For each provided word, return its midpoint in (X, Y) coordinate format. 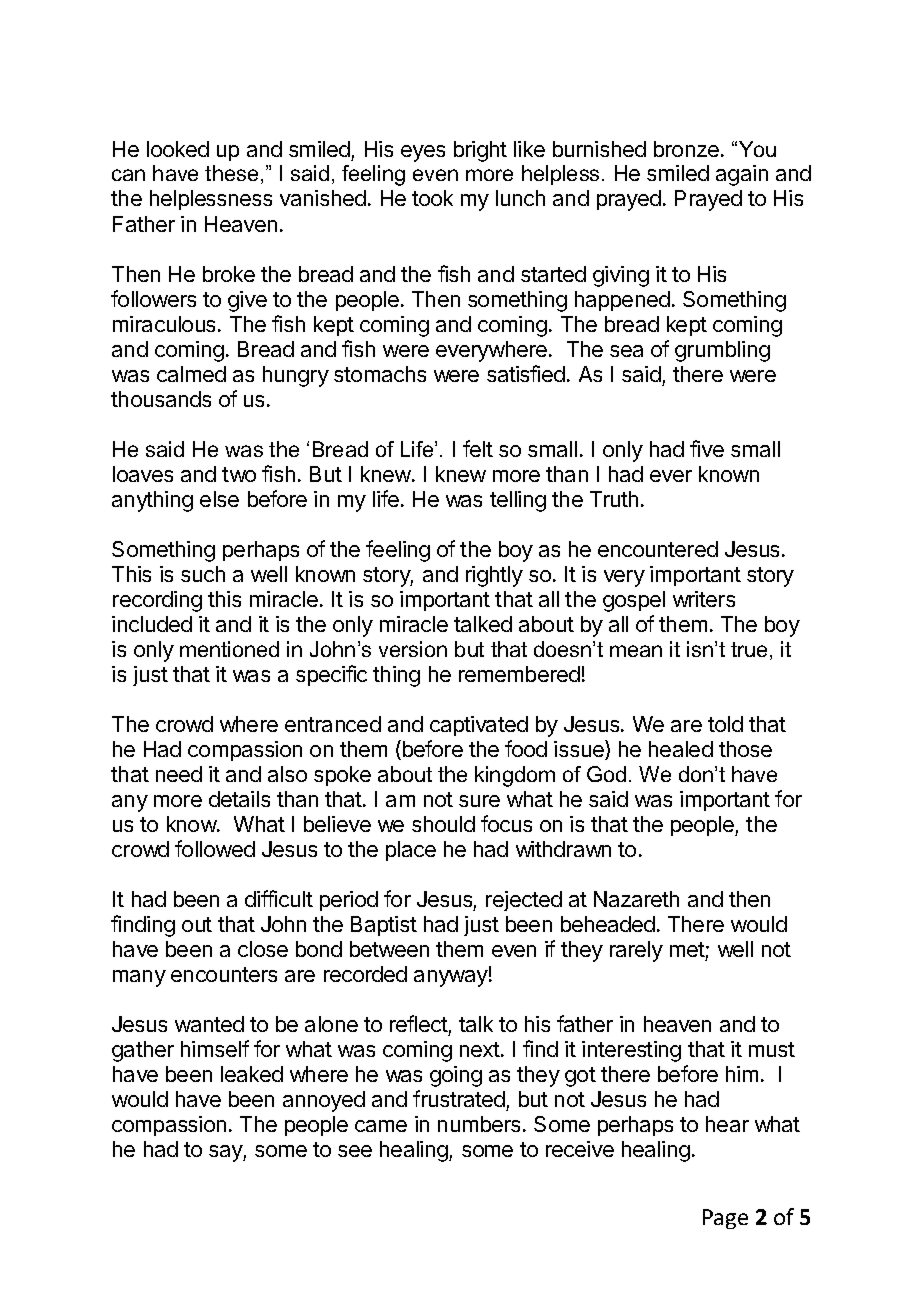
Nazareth (636, 899)
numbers (479, 1124)
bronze (686, 149)
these (231, 173)
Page (725, 1219)
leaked (252, 1074)
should (443, 824)
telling (518, 501)
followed (215, 848)
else (219, 499)
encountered (658, 549)
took (432, 198)
